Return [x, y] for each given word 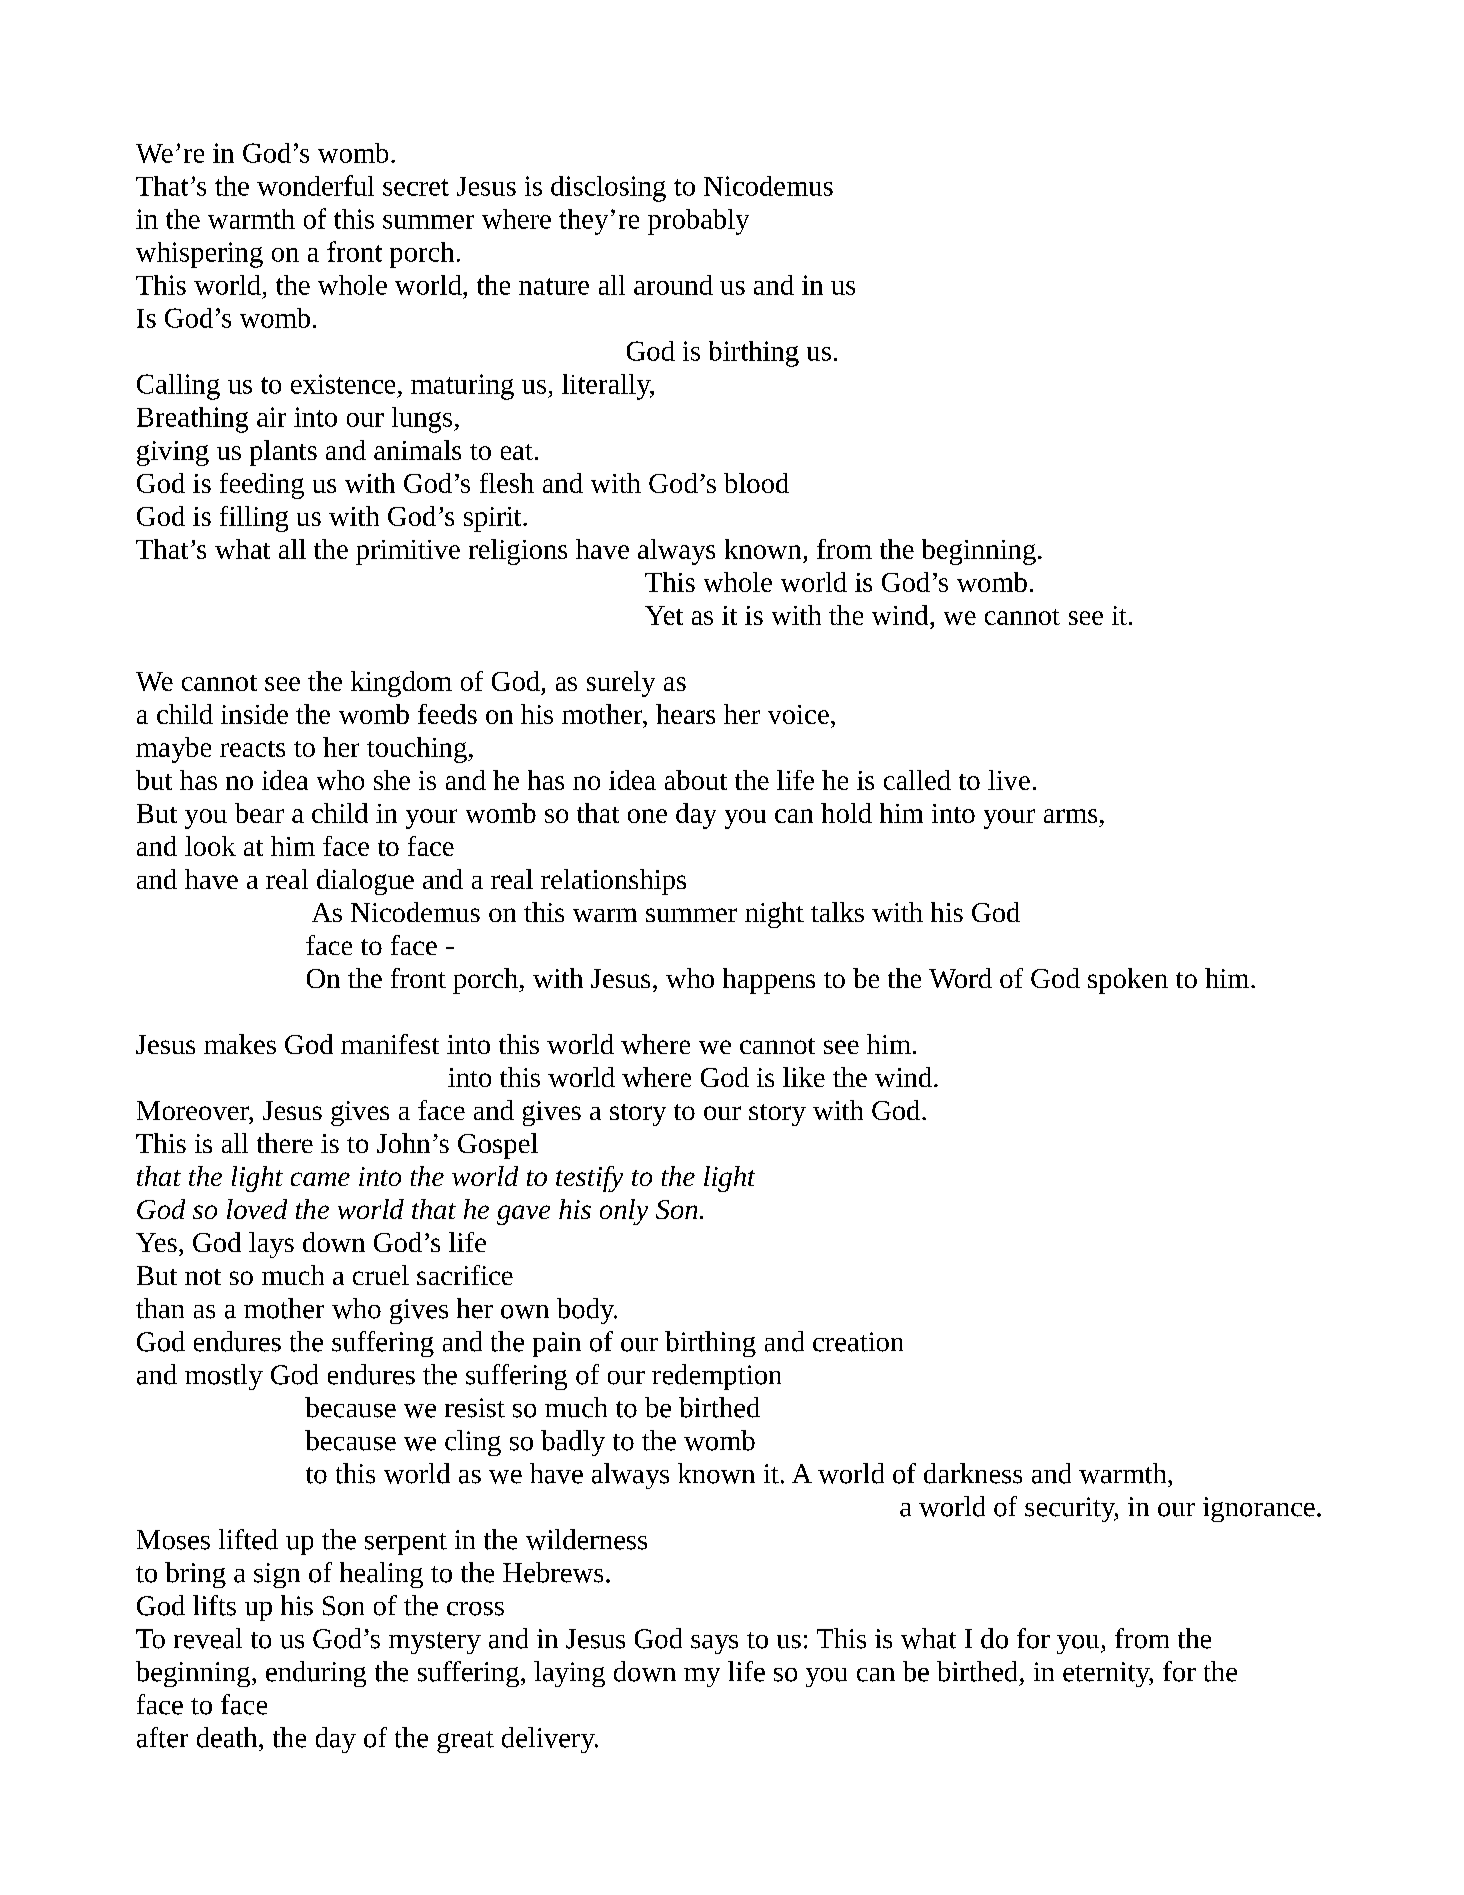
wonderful [315, 185]
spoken [1128, 981]
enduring [316, 1674]
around [673, 285]
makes [240, 1044]
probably [698, 222]
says [714, 1644]
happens [769, 981]
